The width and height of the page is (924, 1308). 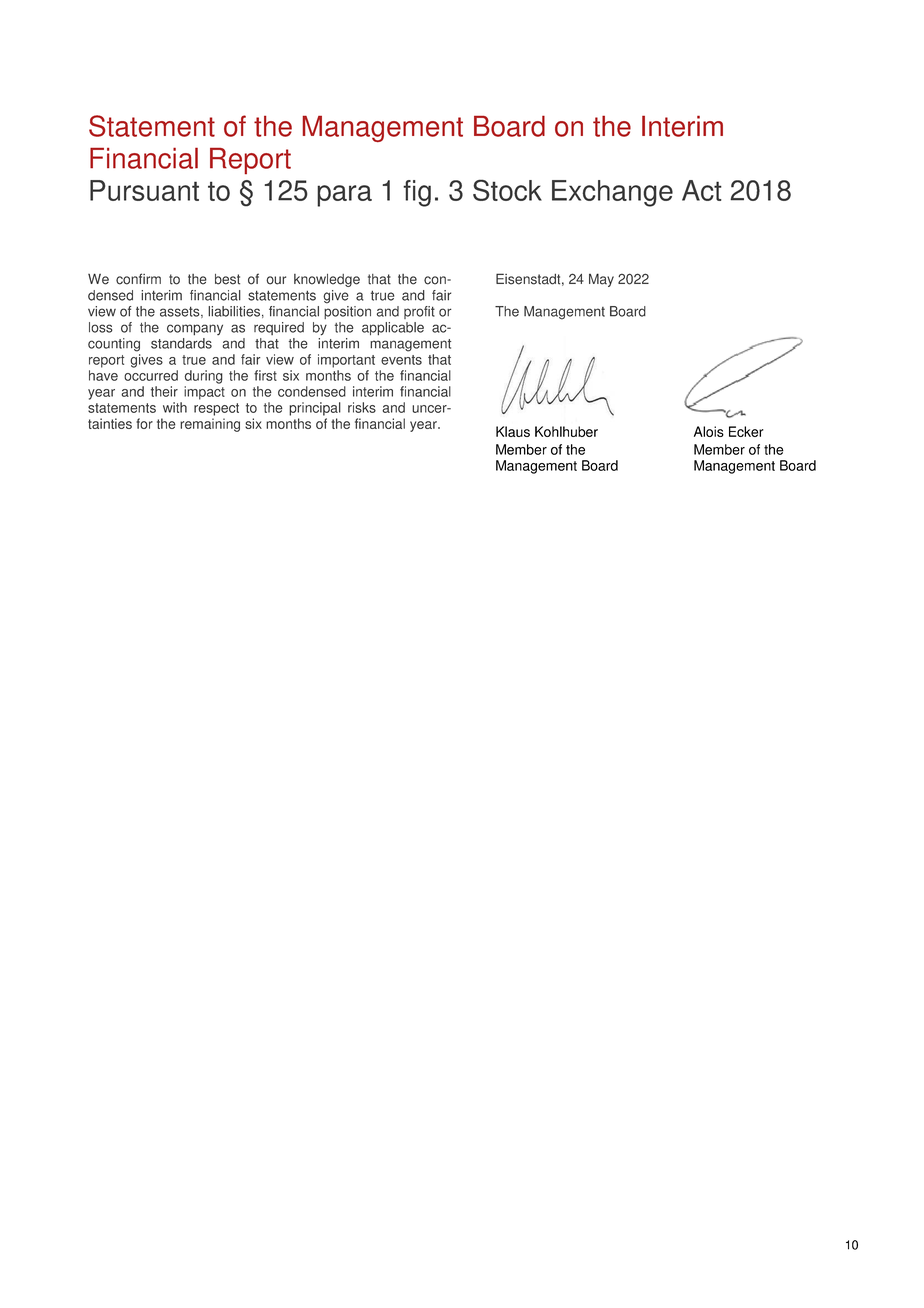 I want to click on Exchange, so click(x=612, y=193).
